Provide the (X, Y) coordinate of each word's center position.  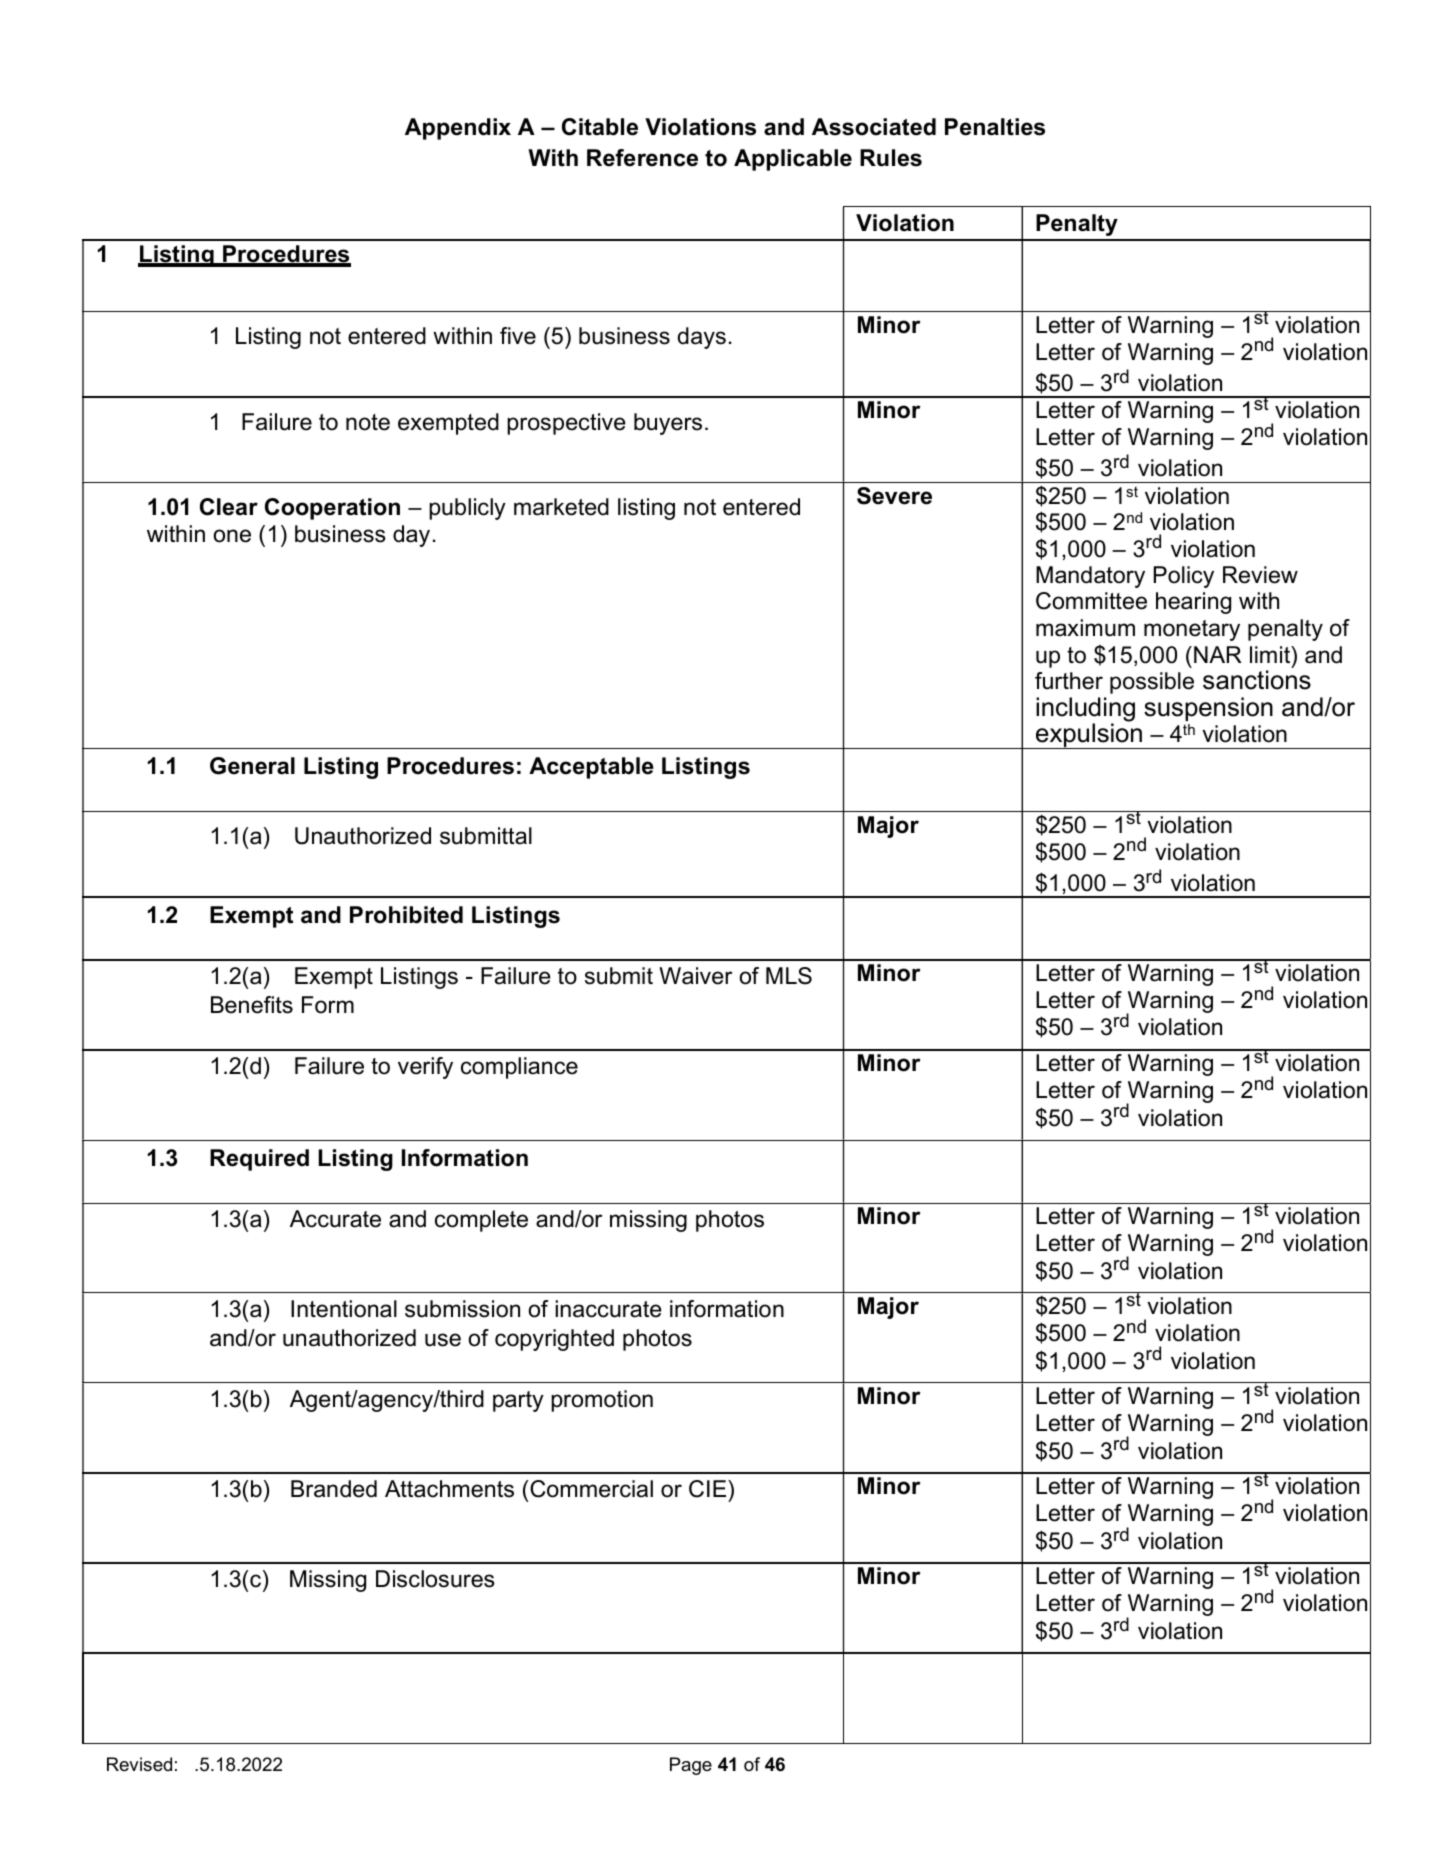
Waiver (695, 976)
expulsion (1089, 735)
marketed (561, 507)
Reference (642, 158)
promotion (602, 1401)
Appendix (458, 129)
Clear (229, 507)
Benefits (252, 1005)
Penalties (995, 127)
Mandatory (1090, 577)
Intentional (344, 1309)
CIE (709, 1489)
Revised (139, 1764)
